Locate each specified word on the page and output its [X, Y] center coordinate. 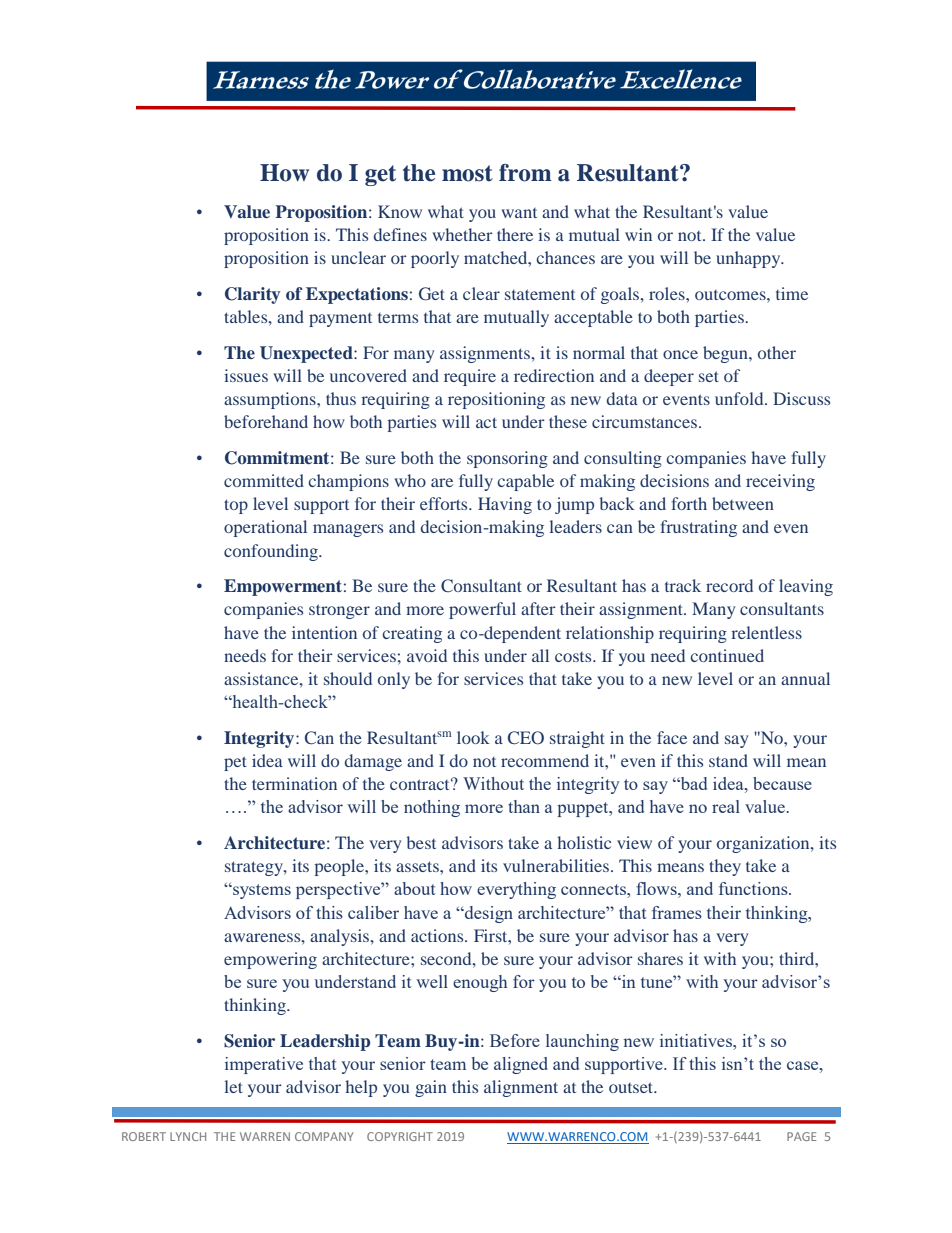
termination [294, 783]
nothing [432, 808]
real [726, 806]
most [467, 173]
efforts [445, 503]
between [743, 503]
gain [431, 1088]
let [233, 1086]
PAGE [802, 1136]
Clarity [252, 295]
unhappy [749, 259]
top [236, 506]
